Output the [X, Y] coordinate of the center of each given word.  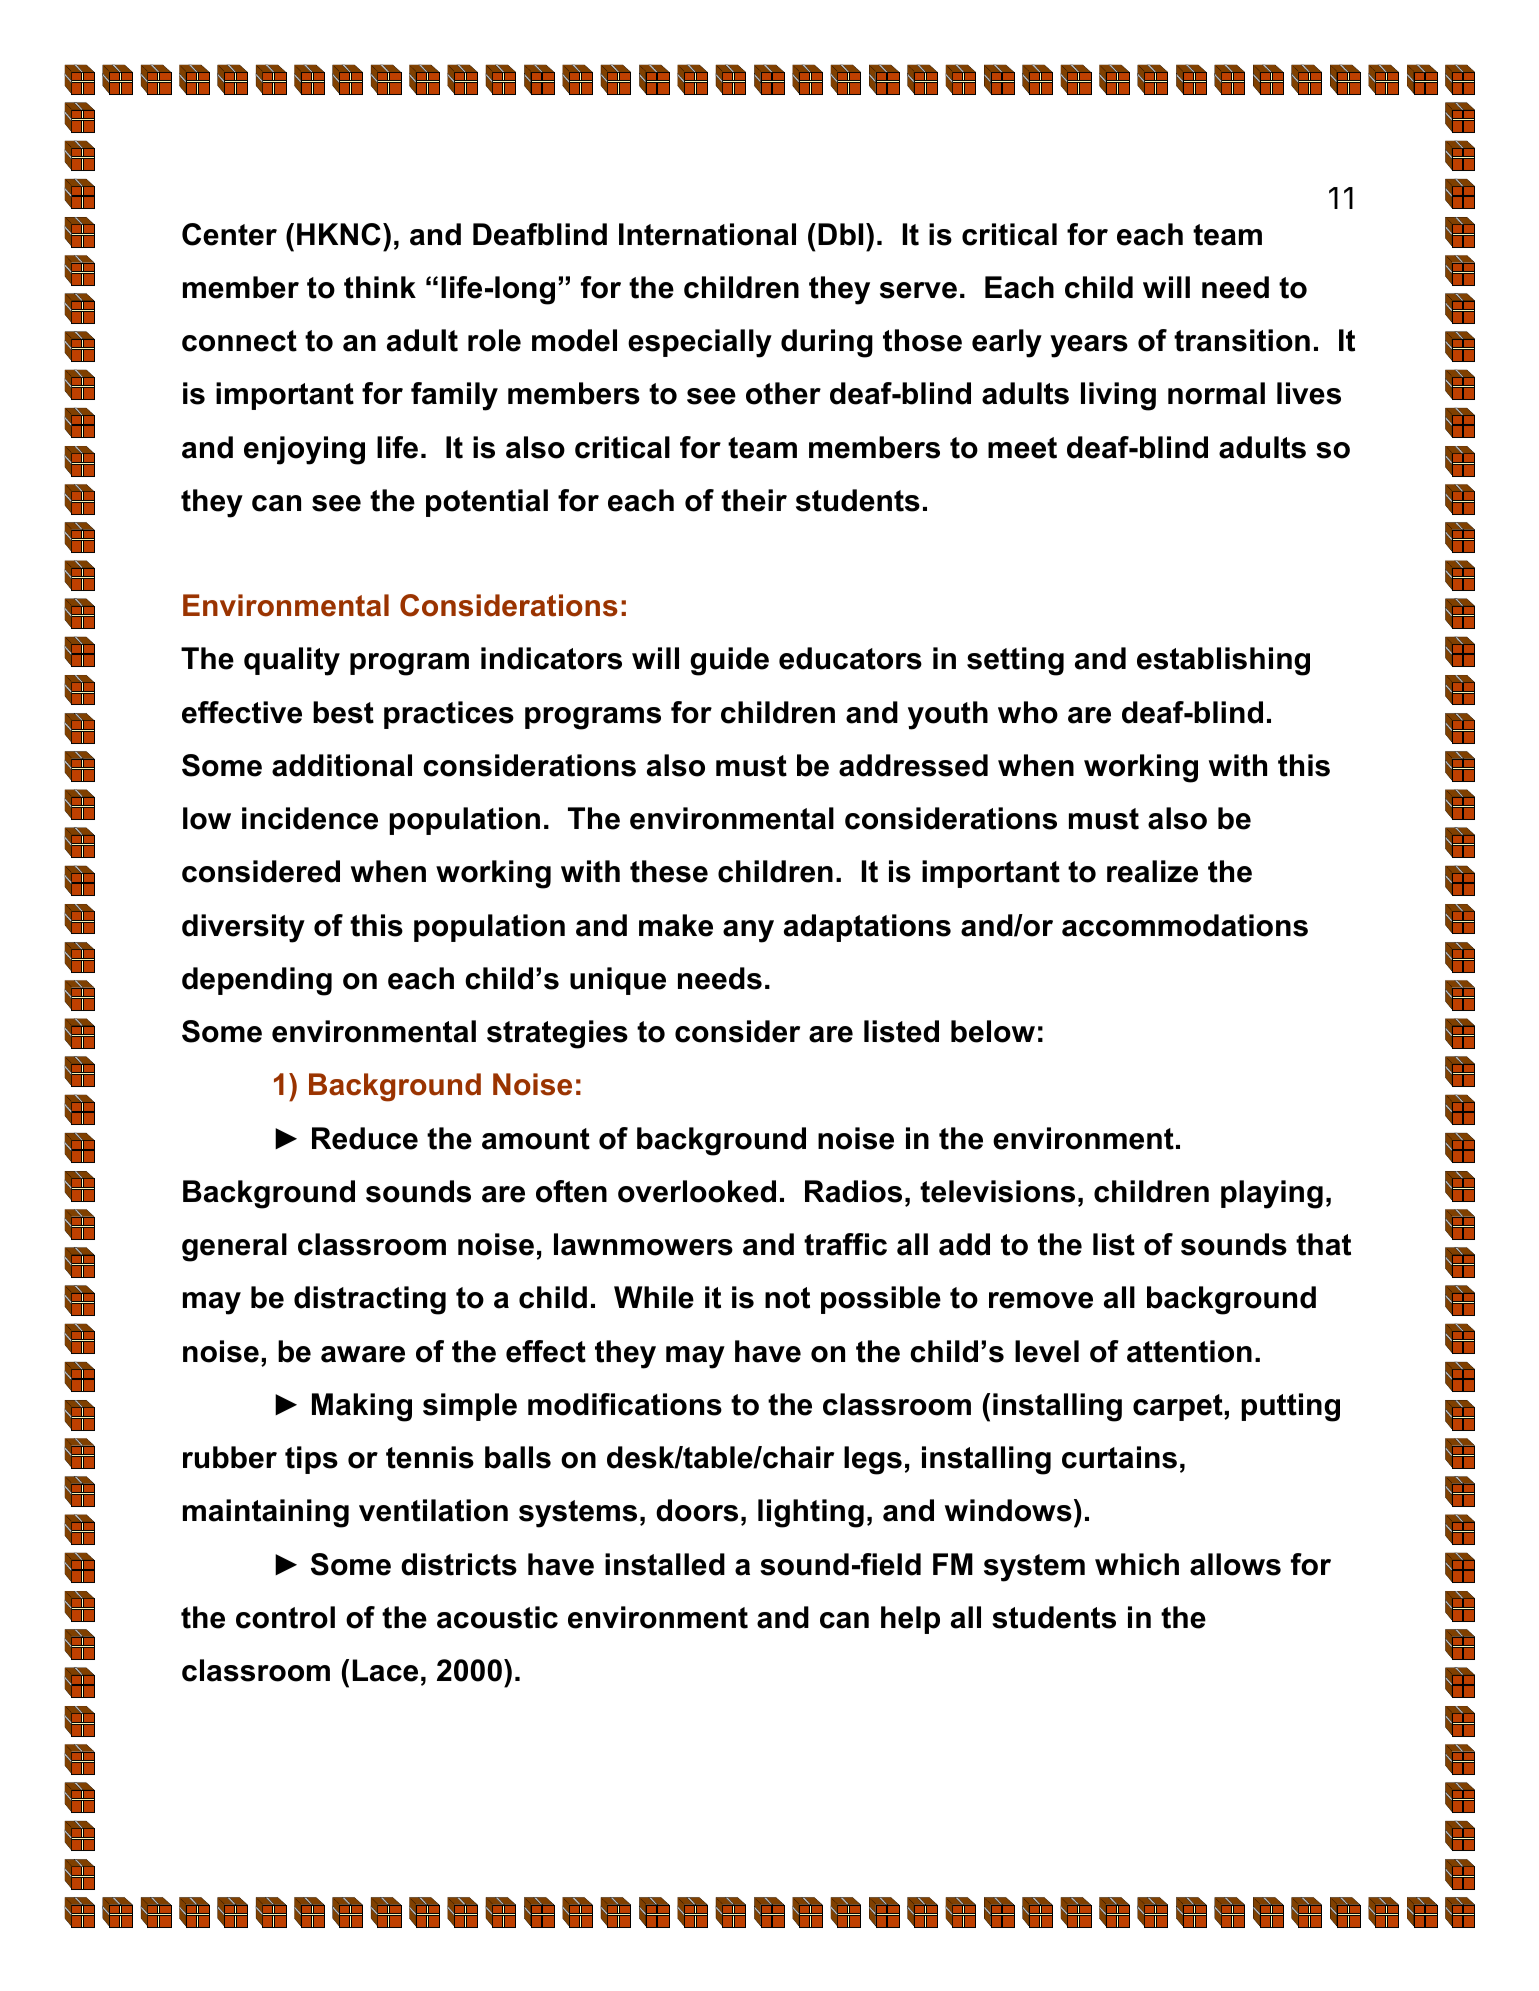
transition [1242, 340]
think [380, 287]
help [910, 1620]
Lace [385, 1670]
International [707, 234]
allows [1235, 1564]
